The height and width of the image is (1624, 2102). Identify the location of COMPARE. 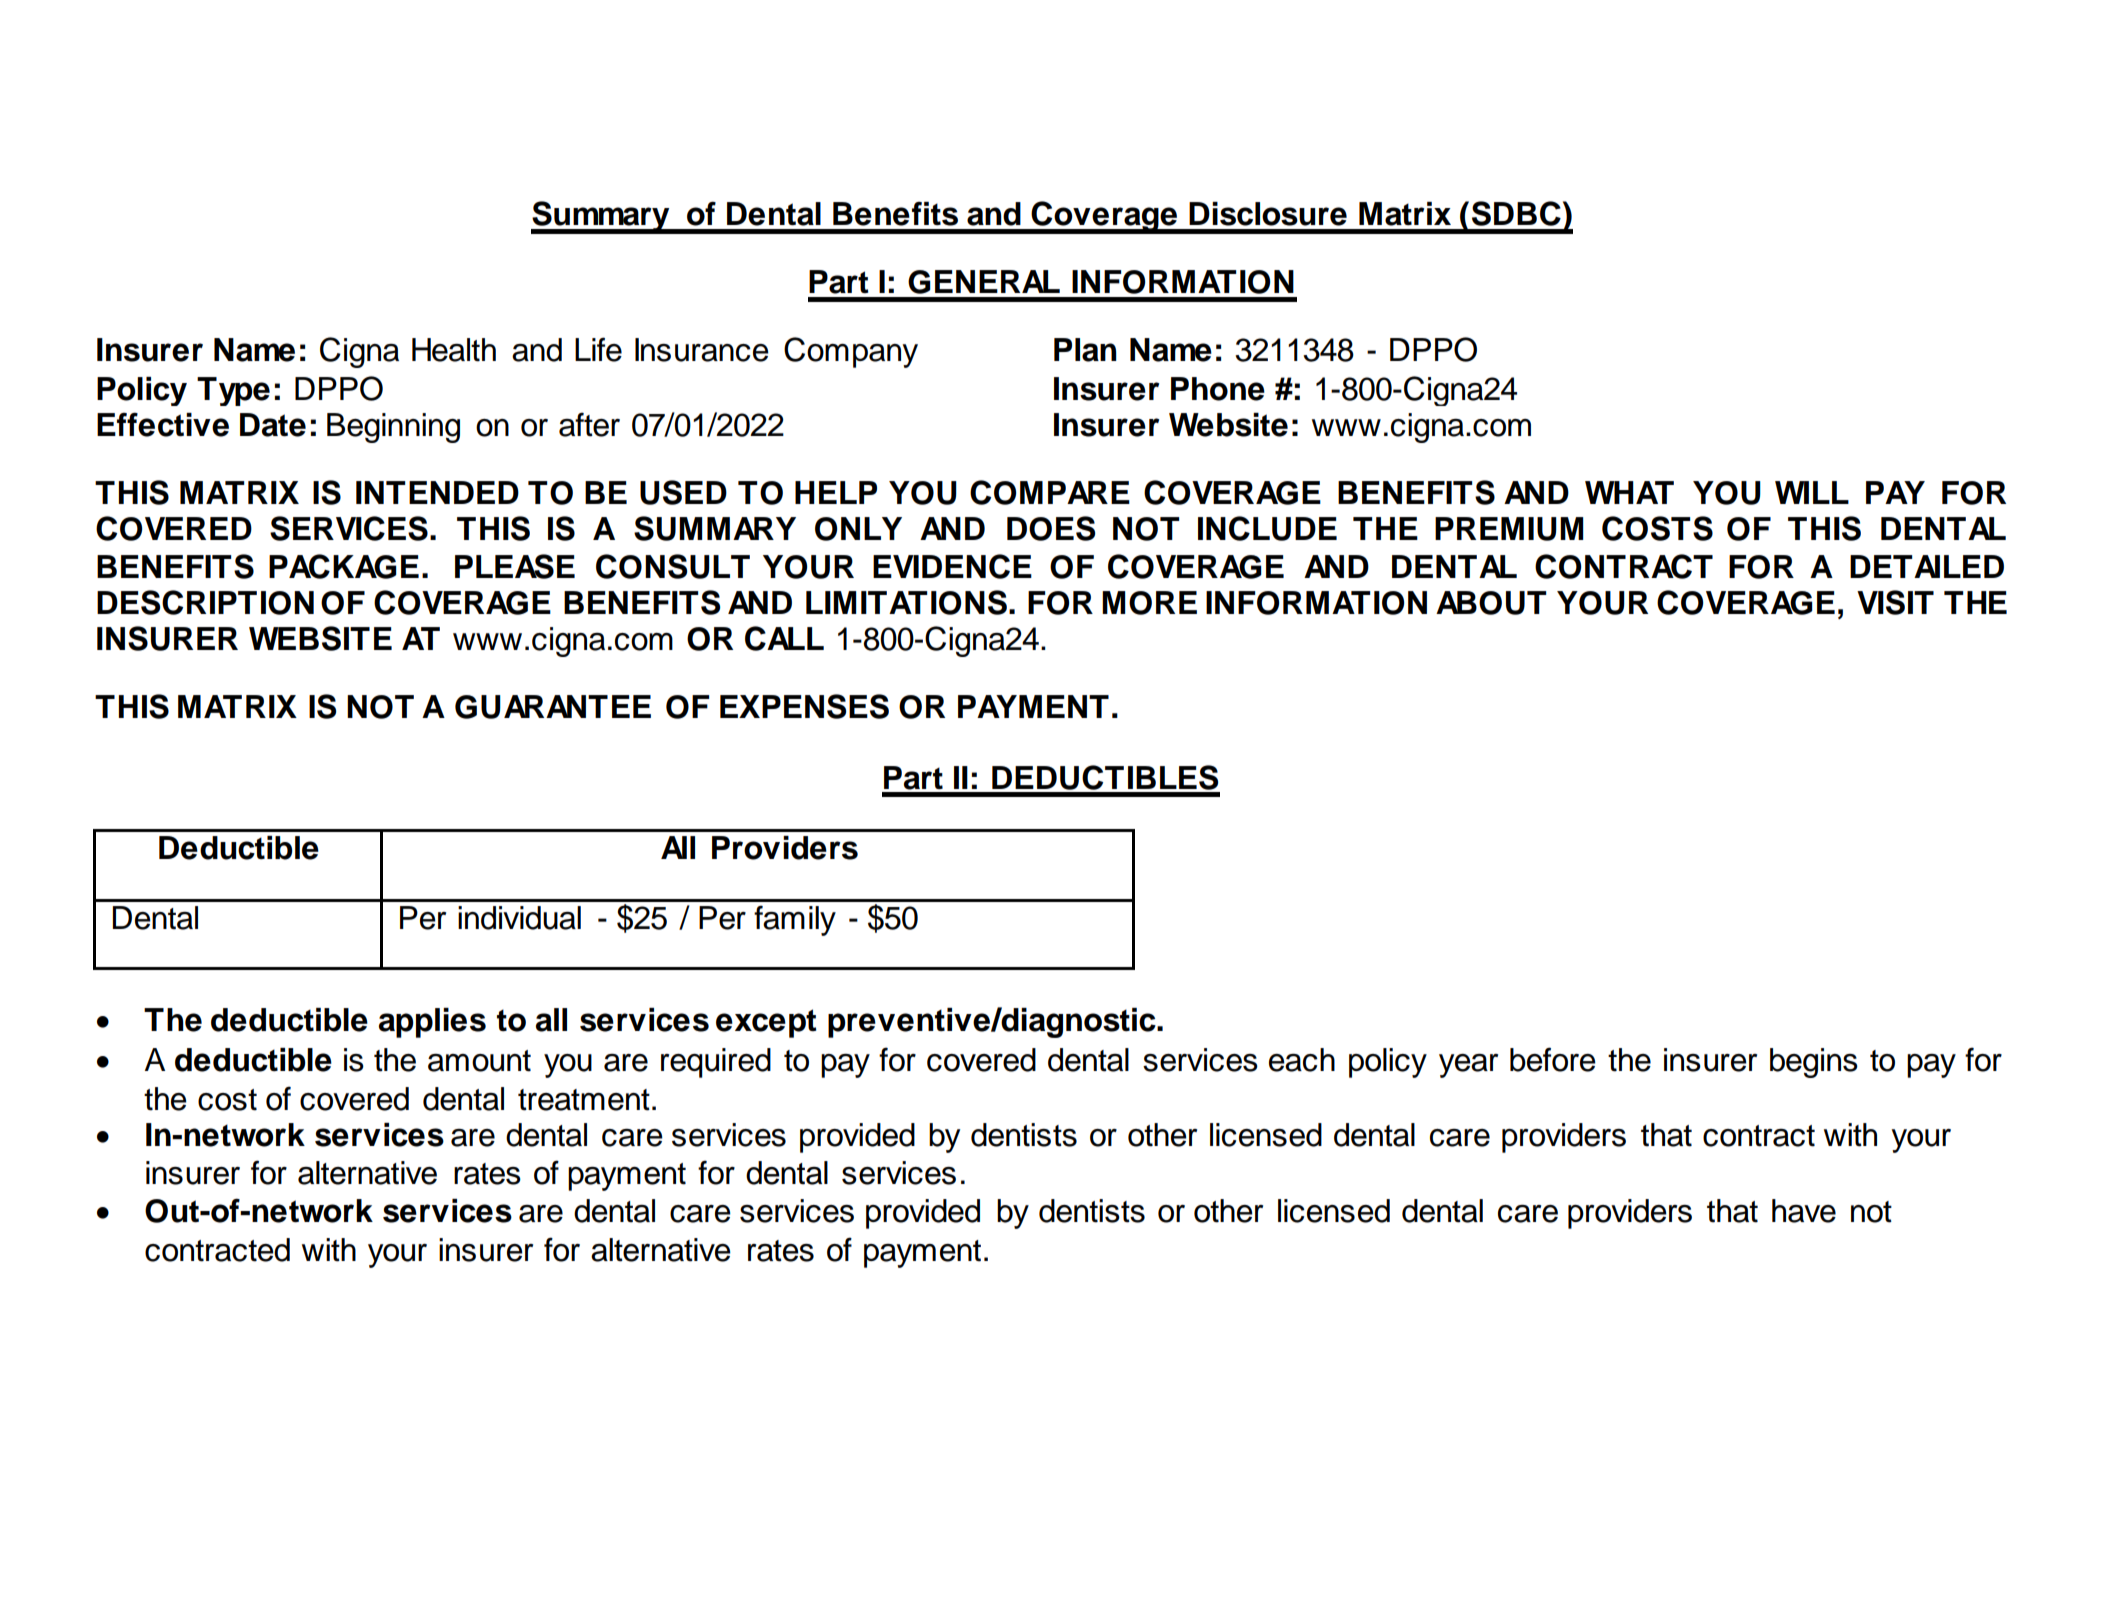
(1050, 492).
